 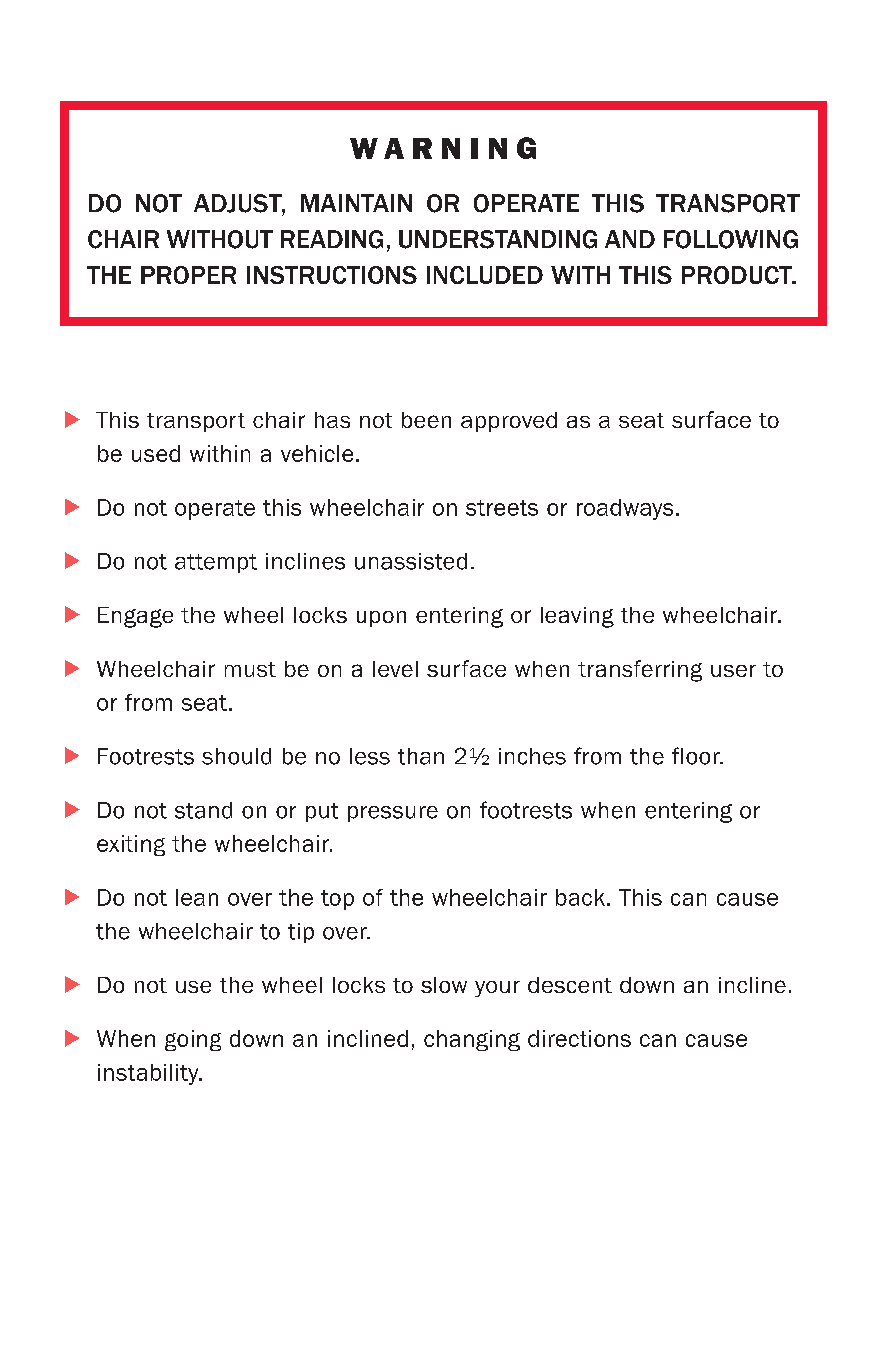 I want to click on going, so click(x=193, y=1040).
